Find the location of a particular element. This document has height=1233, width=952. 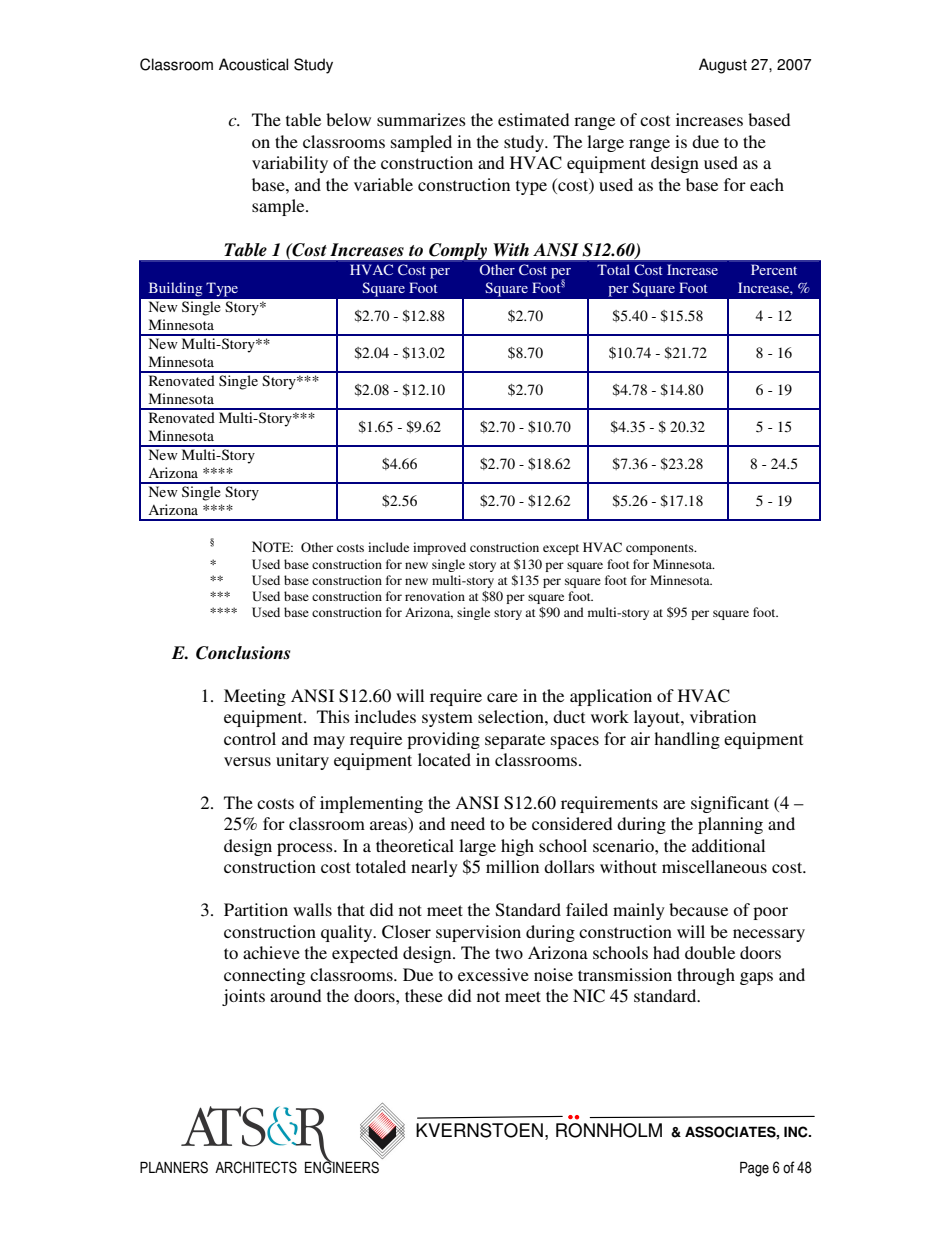

ARCHITECTS is located at coordinates (256, 1167).
